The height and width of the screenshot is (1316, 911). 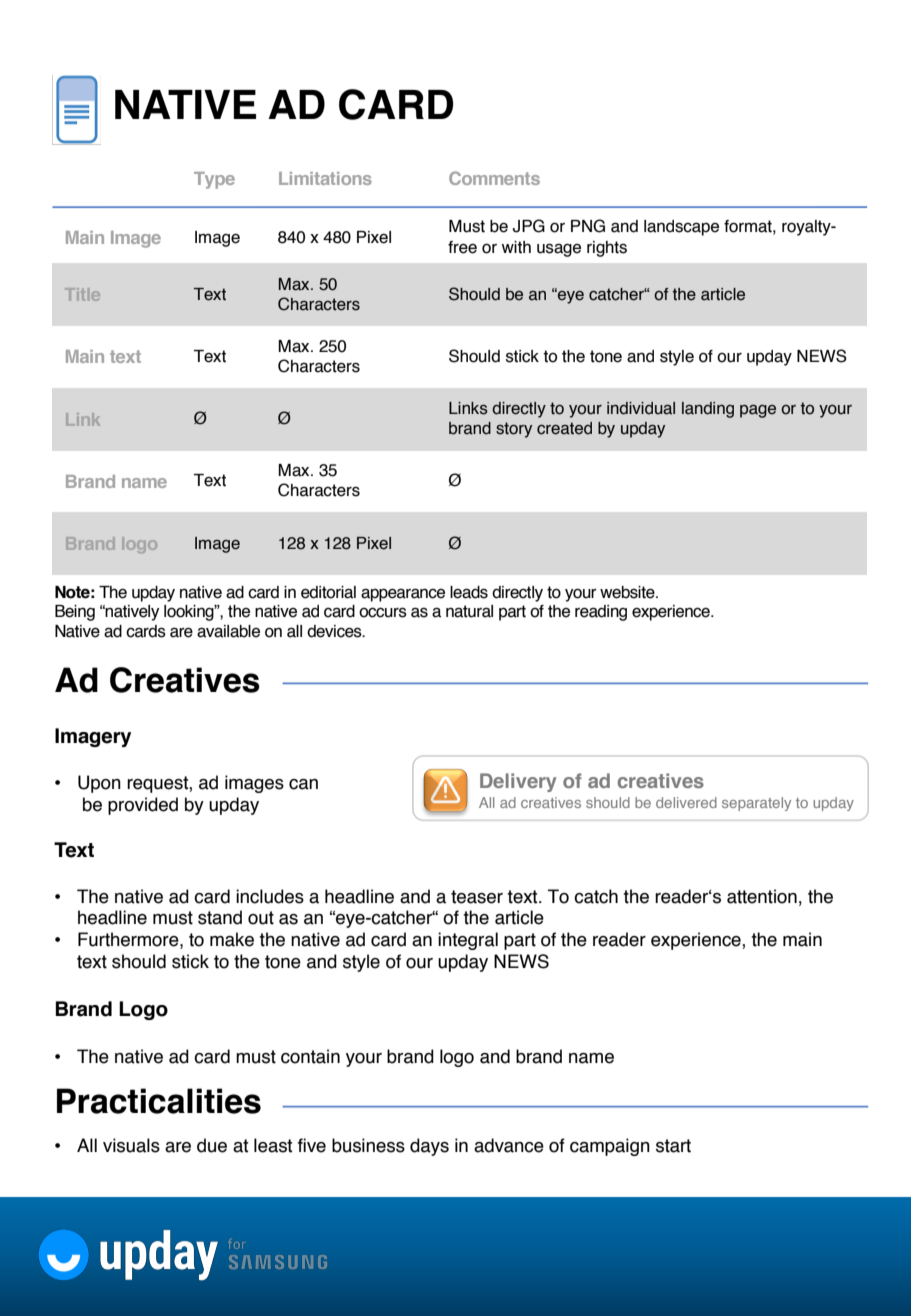 I want to click on Comments, so click(x=494, y=178).
